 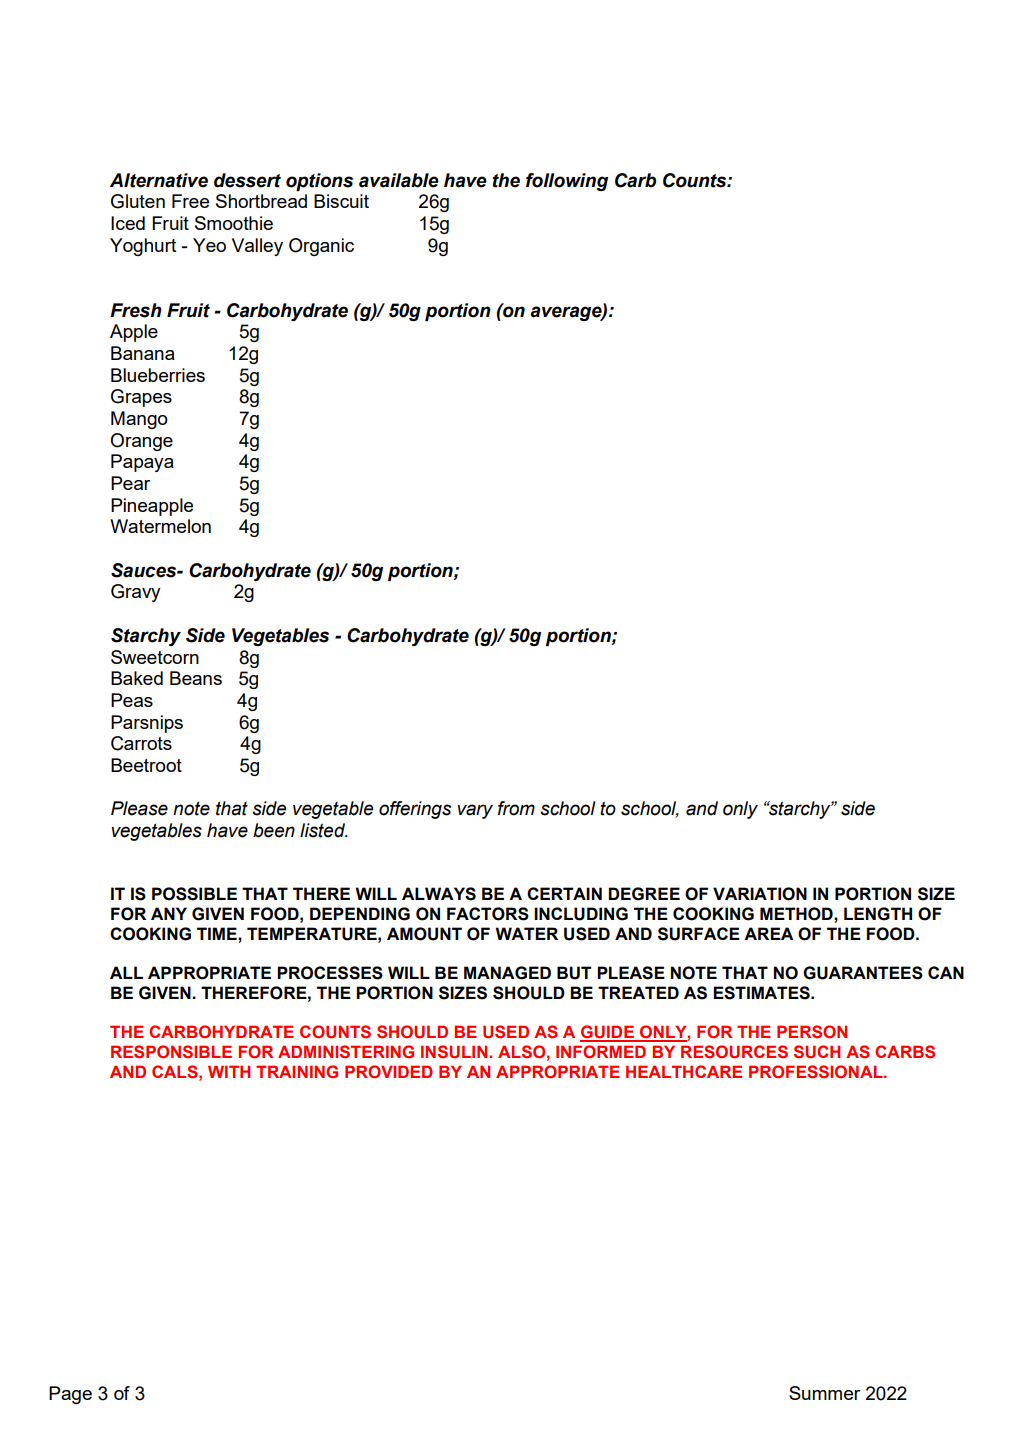 What do you see at coordinates (399, 180) in the screenshot?
I see `available` at bounding box center [399, 180].
